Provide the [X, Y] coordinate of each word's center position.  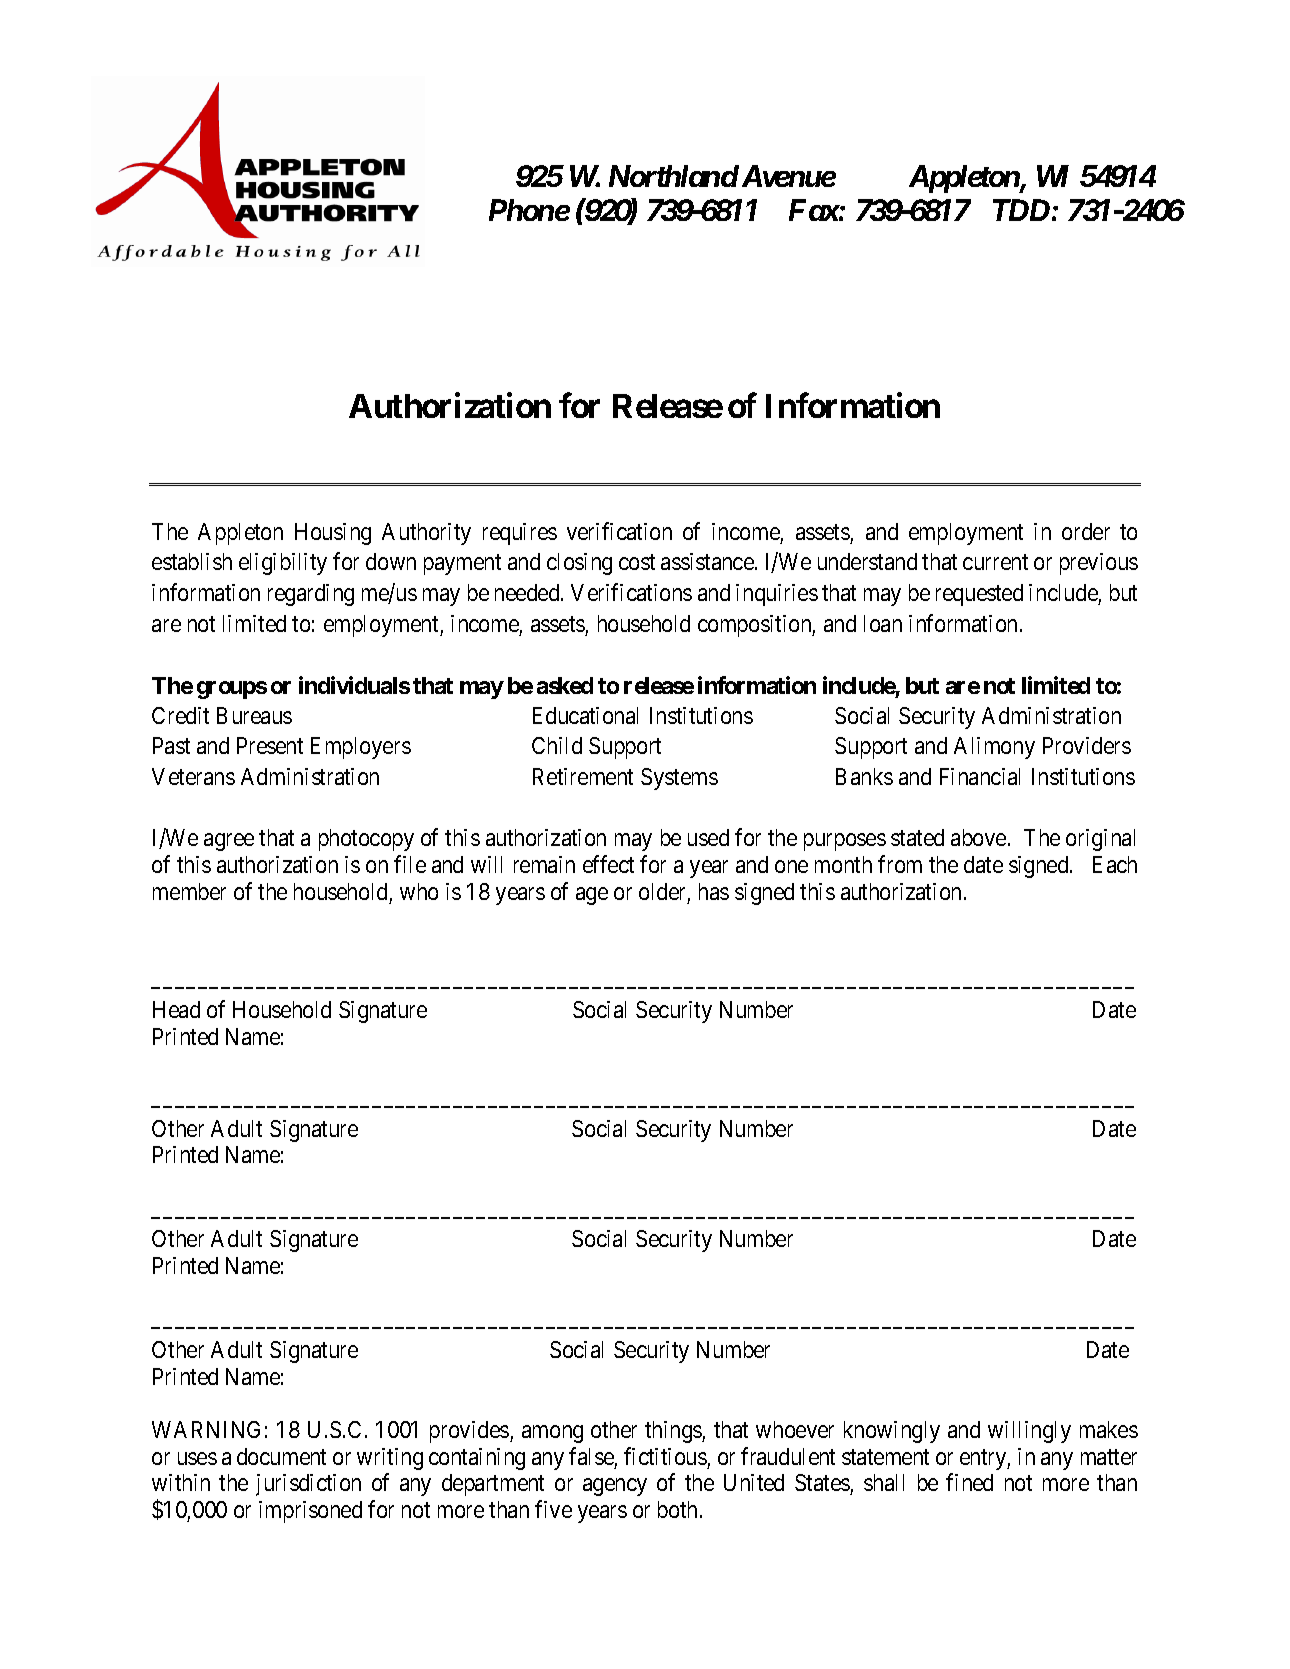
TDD [1021, 210]
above [978, 837]
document [281, 1456]
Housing [333, 534]
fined [969, 1482]
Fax [814, 210]
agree [229, 842]
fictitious [665, 1456]
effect [608, 864]
